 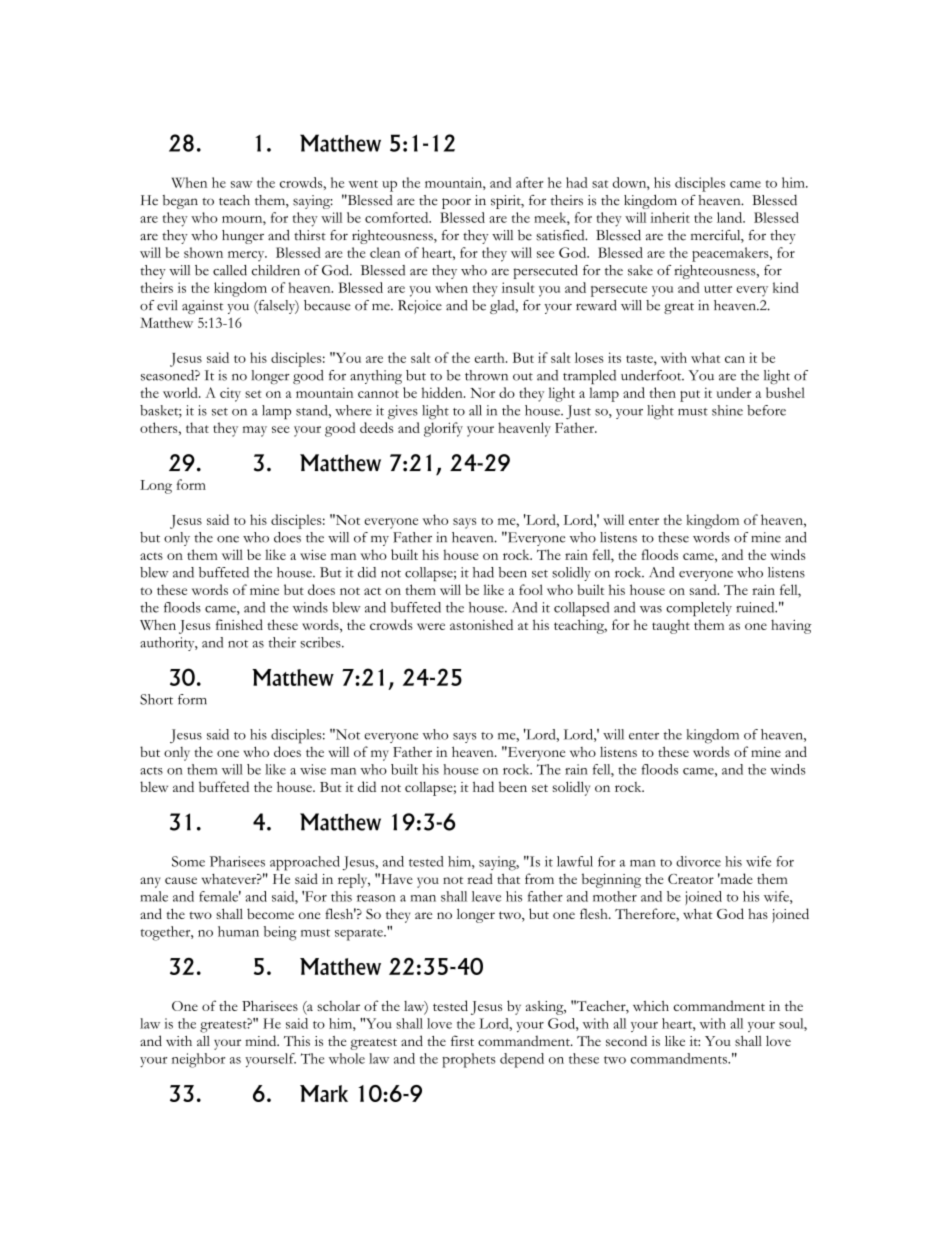 What do you see at coordinates (469, 1060) in the screenshot?
I see `prophets` at bounding box center [469, 1060].
